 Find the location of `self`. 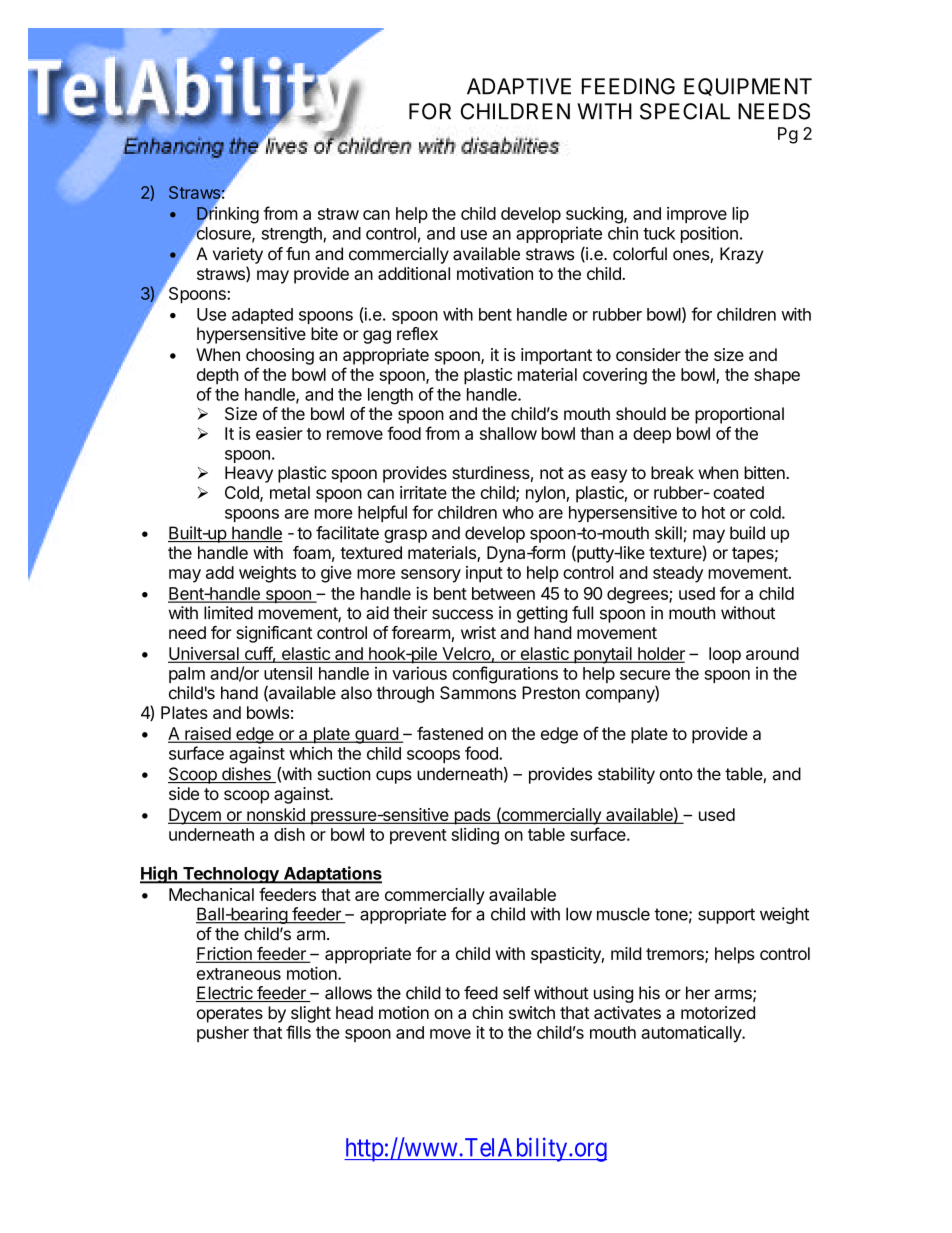

self is located at coordinates (516, 993).
